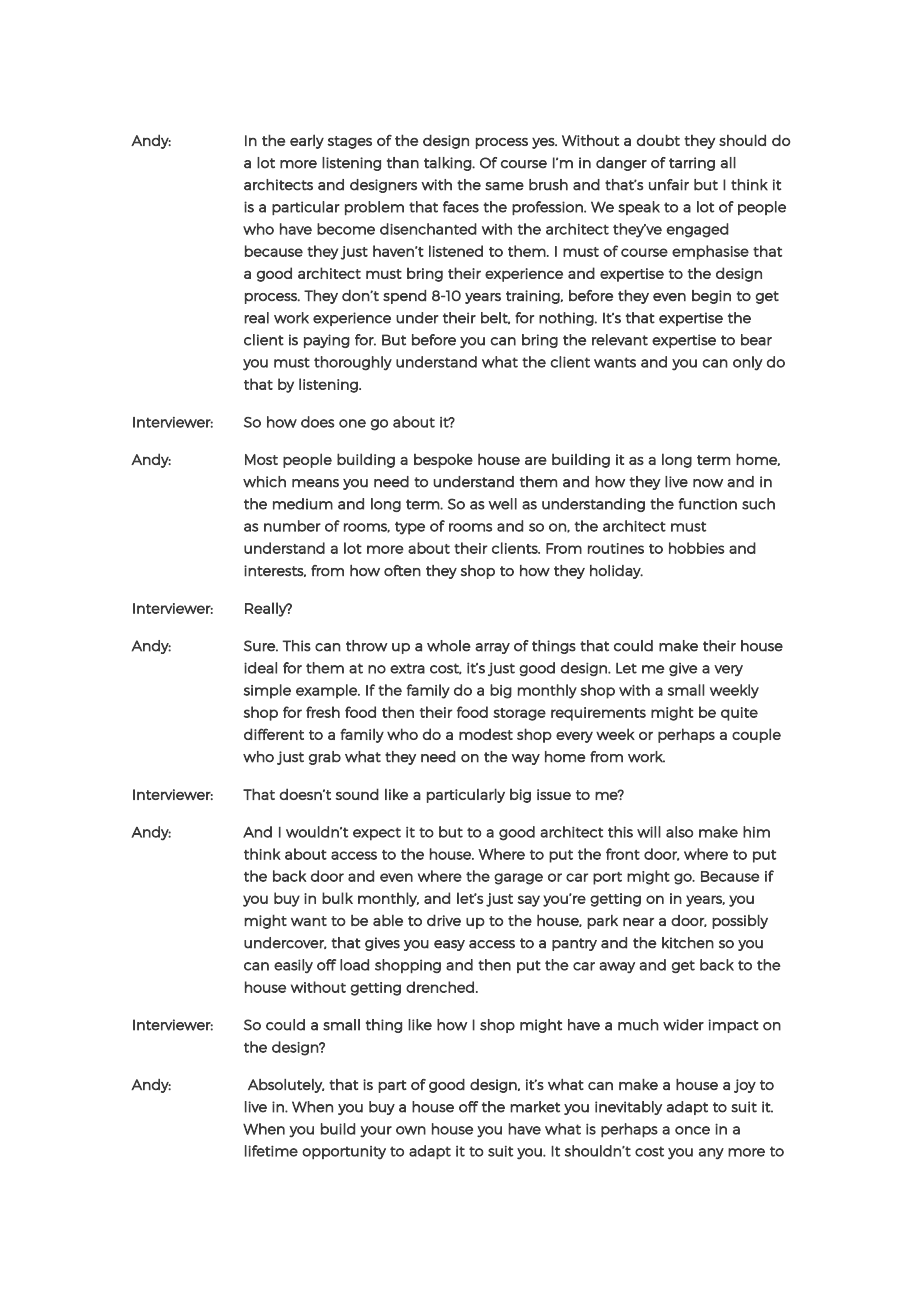  Describe the element at coordinates (352, 423) in the image. I see `one` at that location.
